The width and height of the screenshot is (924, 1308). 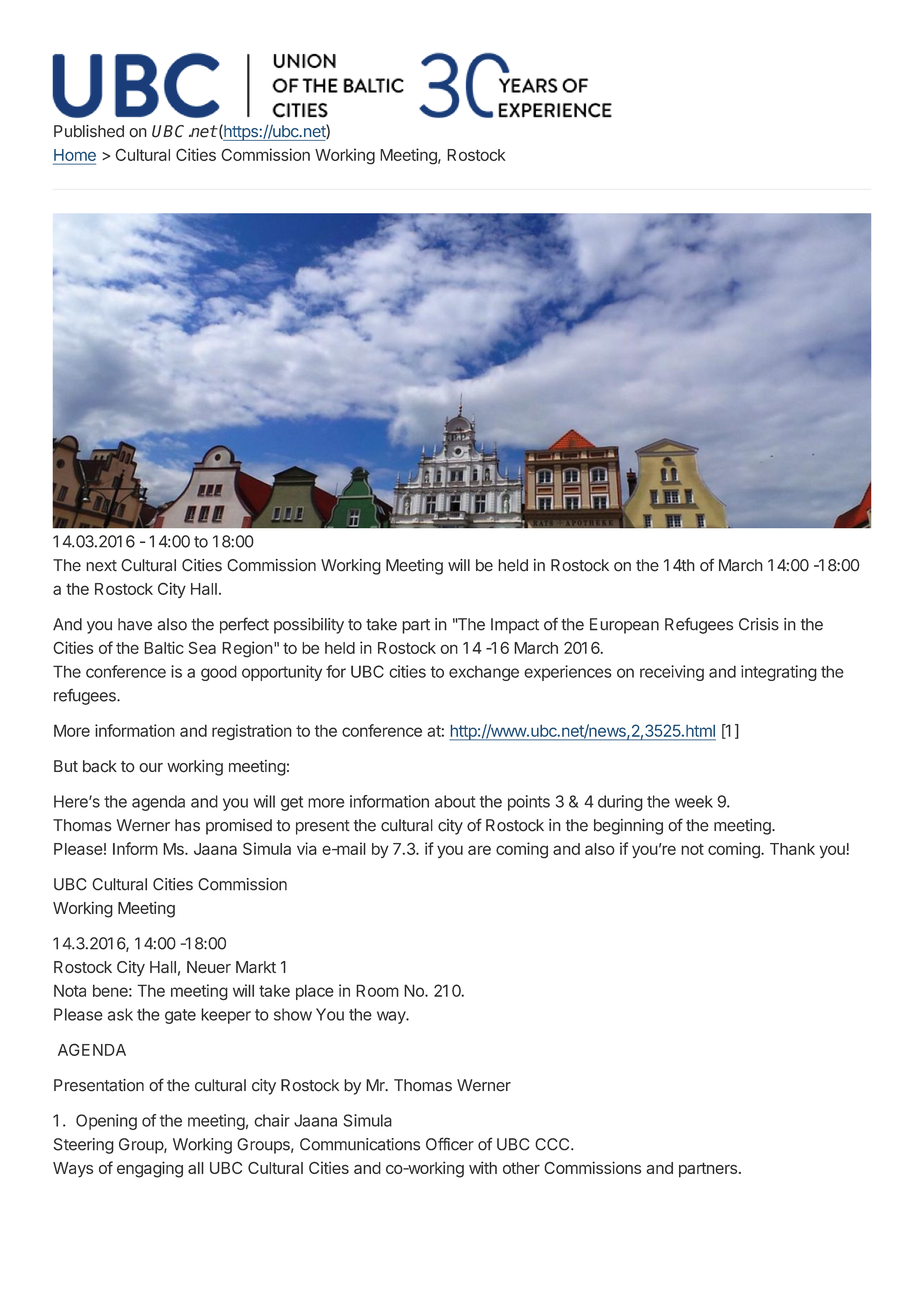 I want to click on Crisis, so click(x=759, y=624).
